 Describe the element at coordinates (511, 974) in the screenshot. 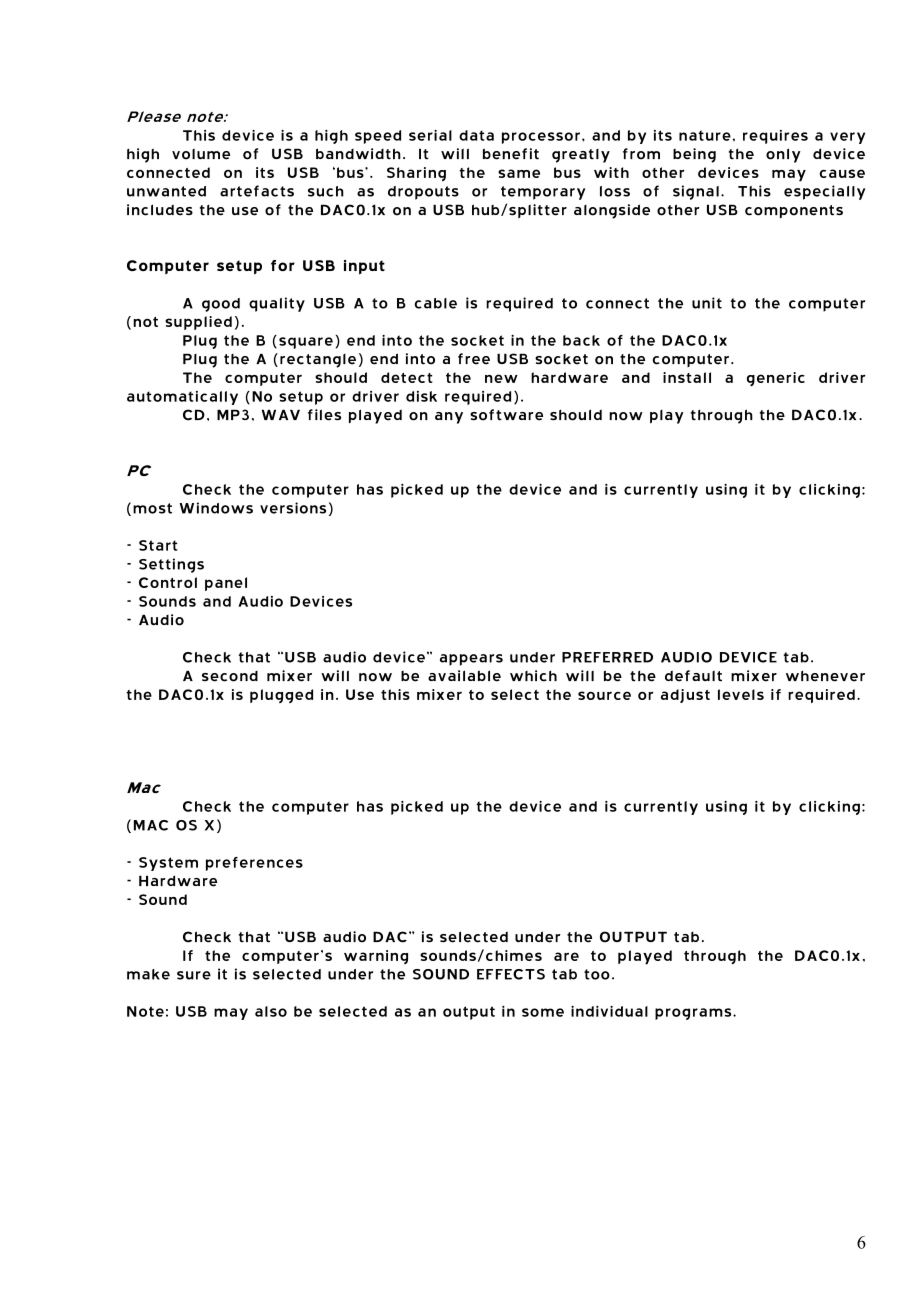

I see `EFFECTS` at that location.
